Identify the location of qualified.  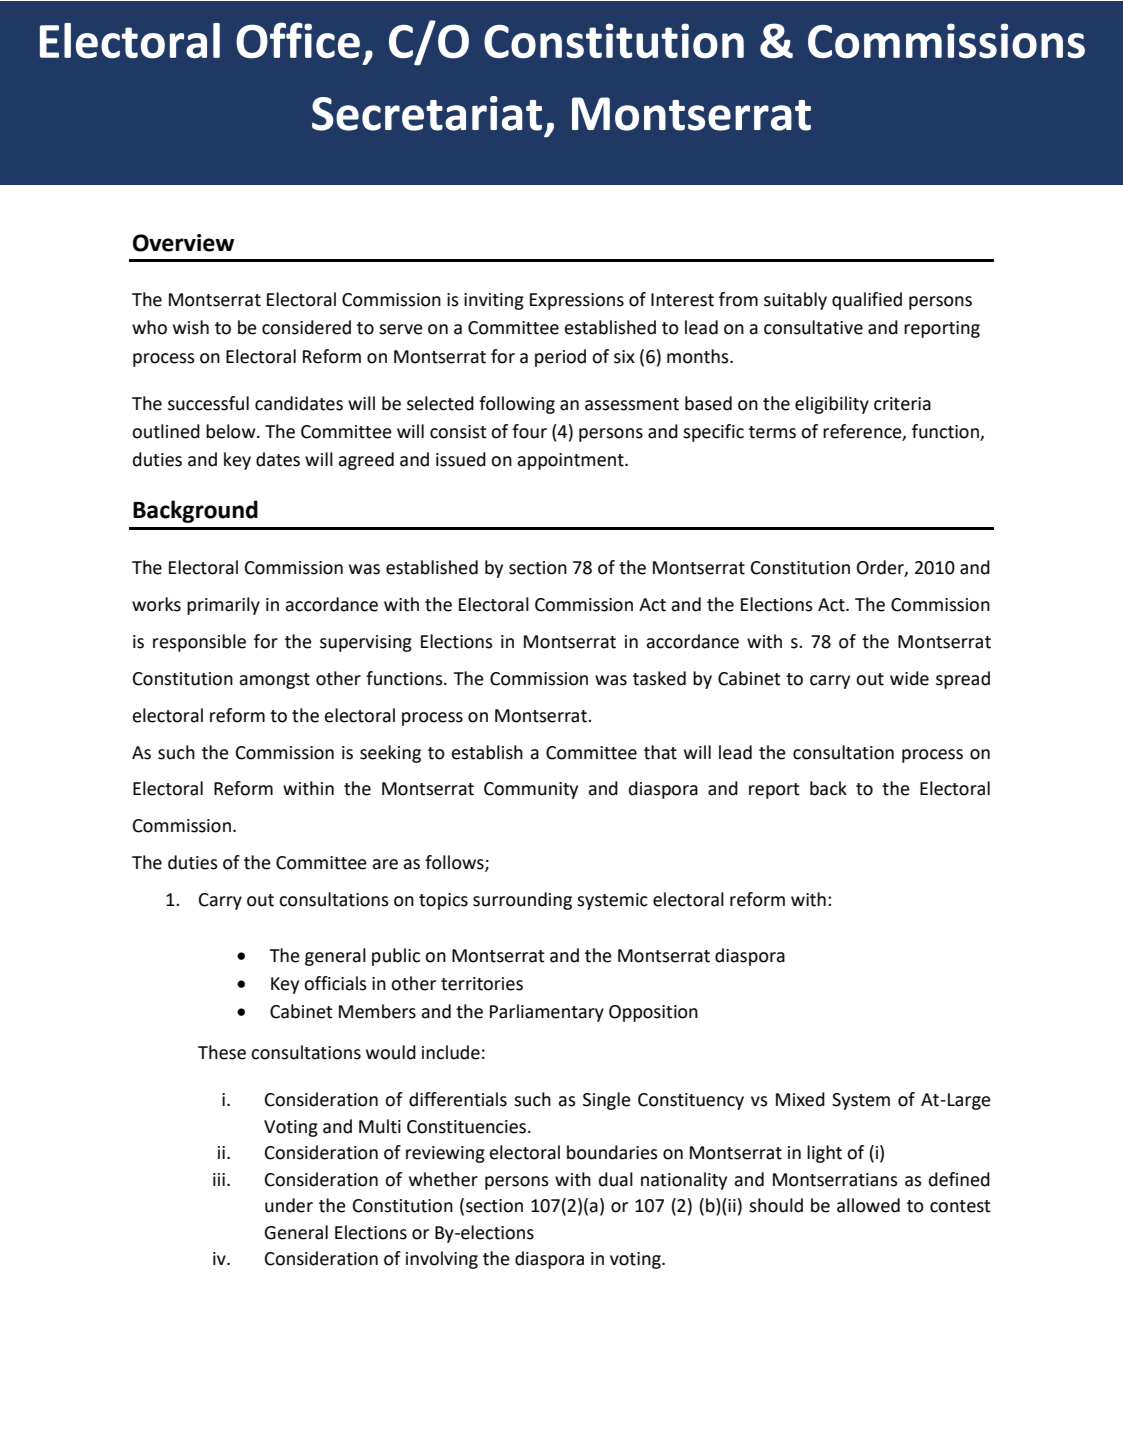
(867, 301).
